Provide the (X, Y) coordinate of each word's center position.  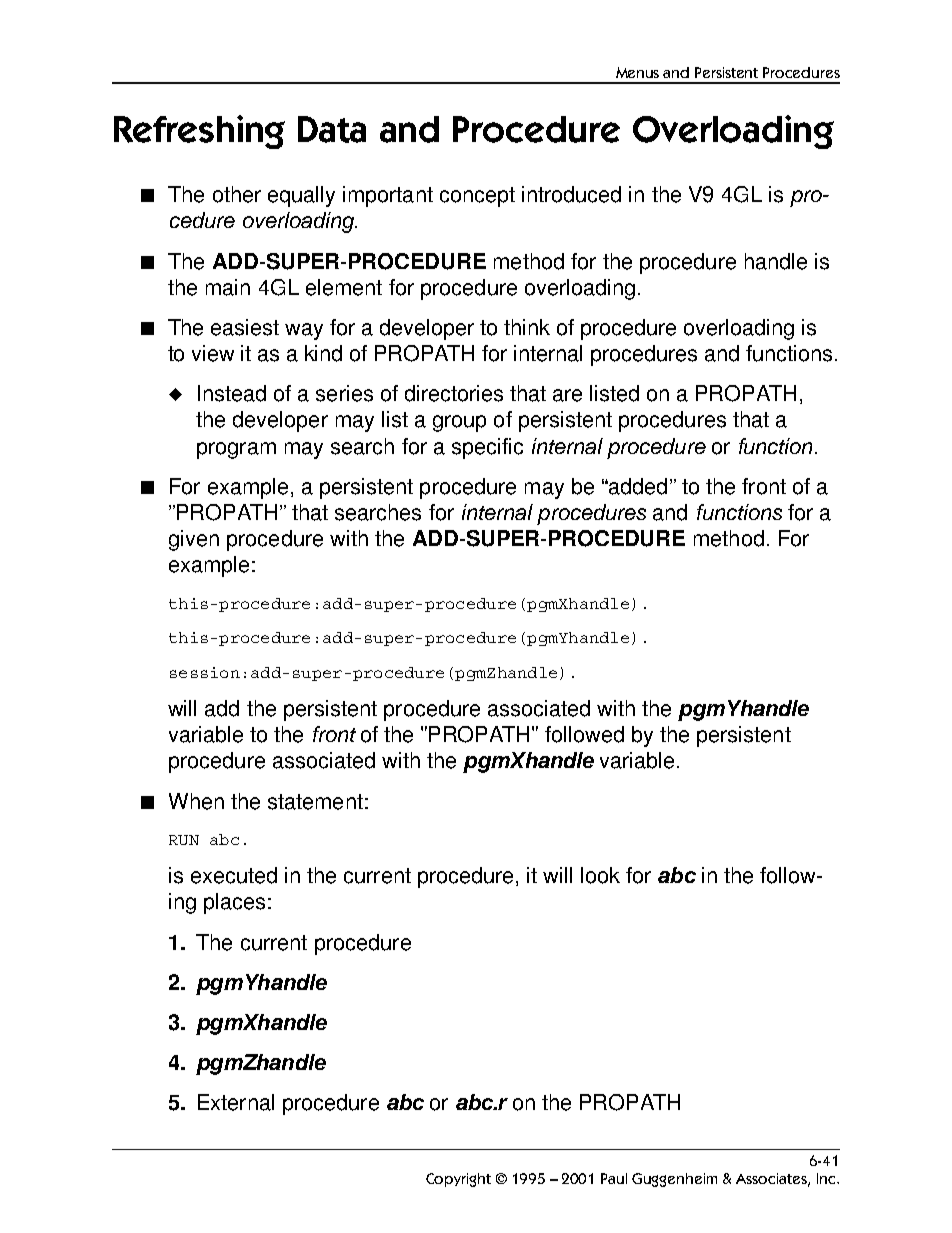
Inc (827, 1178)
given (194, 540)
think (527, 327)
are (567, 395)
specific (487, 448)
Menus (637, 72)
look (600, 875)
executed (234, 875)
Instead (232, 393)
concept (477, 197)
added (637, 486)
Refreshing (199, 132)
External (236, 1102)
